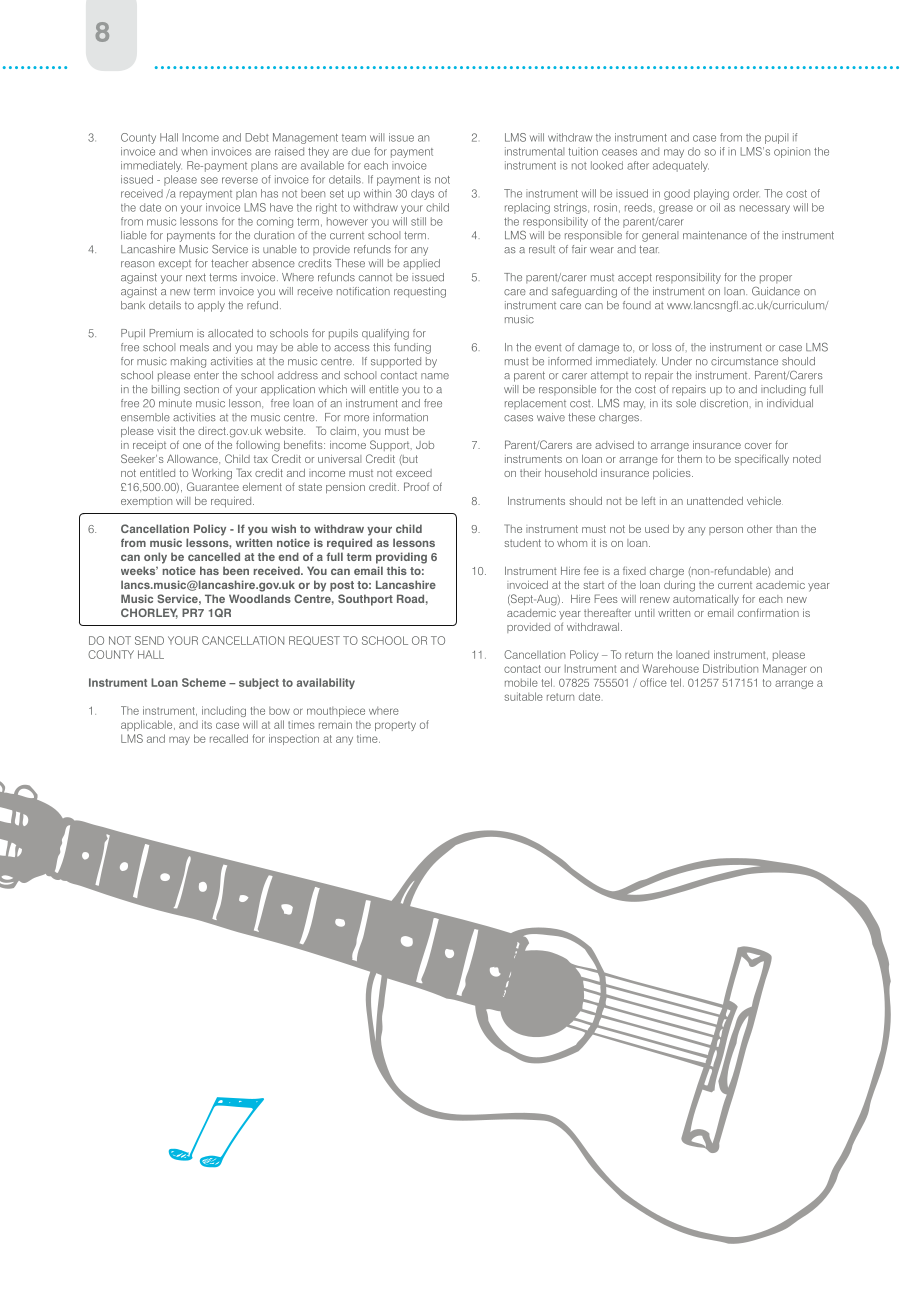 This screenshot has height=1308, width=924. I want to click on adequately, so click(681, 166).
